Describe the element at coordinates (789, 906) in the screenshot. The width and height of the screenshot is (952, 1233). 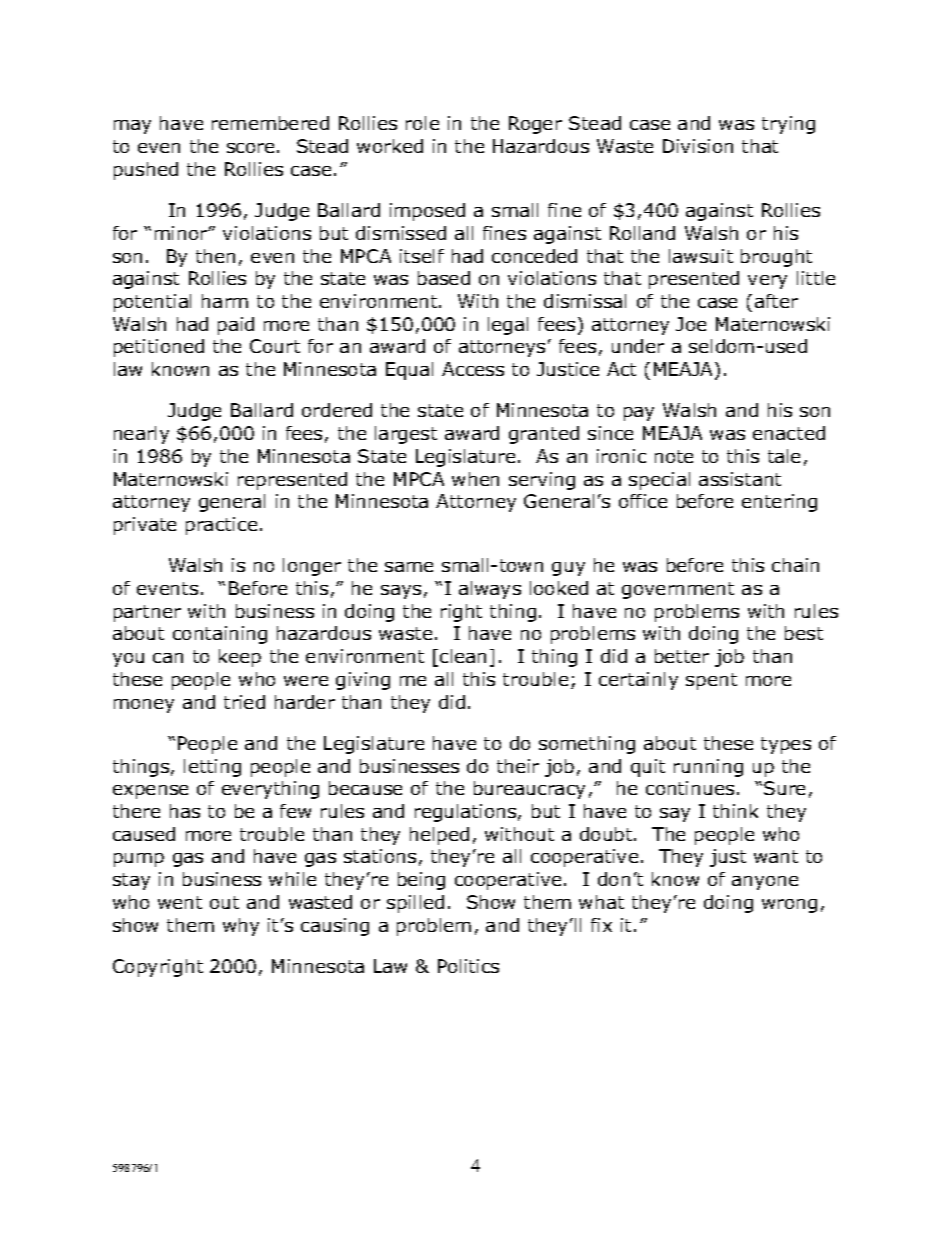
I see `wrong` at that location.
